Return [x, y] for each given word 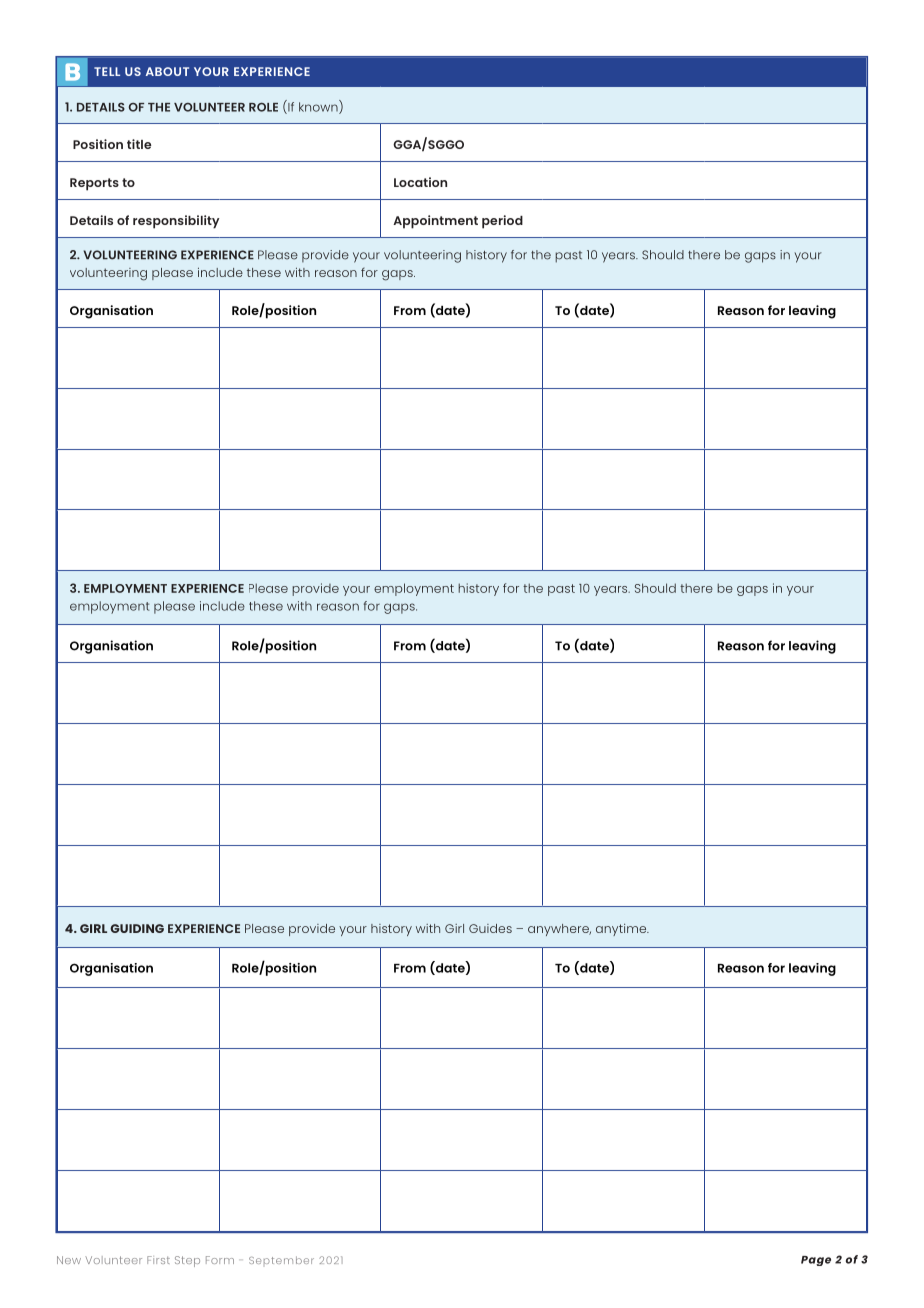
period [502, 222]
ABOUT [167, 71]
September [281, 1260]
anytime [622, 930]
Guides [490, 928]
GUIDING [137, 928]
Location [420, 182]
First [158, 1260]
